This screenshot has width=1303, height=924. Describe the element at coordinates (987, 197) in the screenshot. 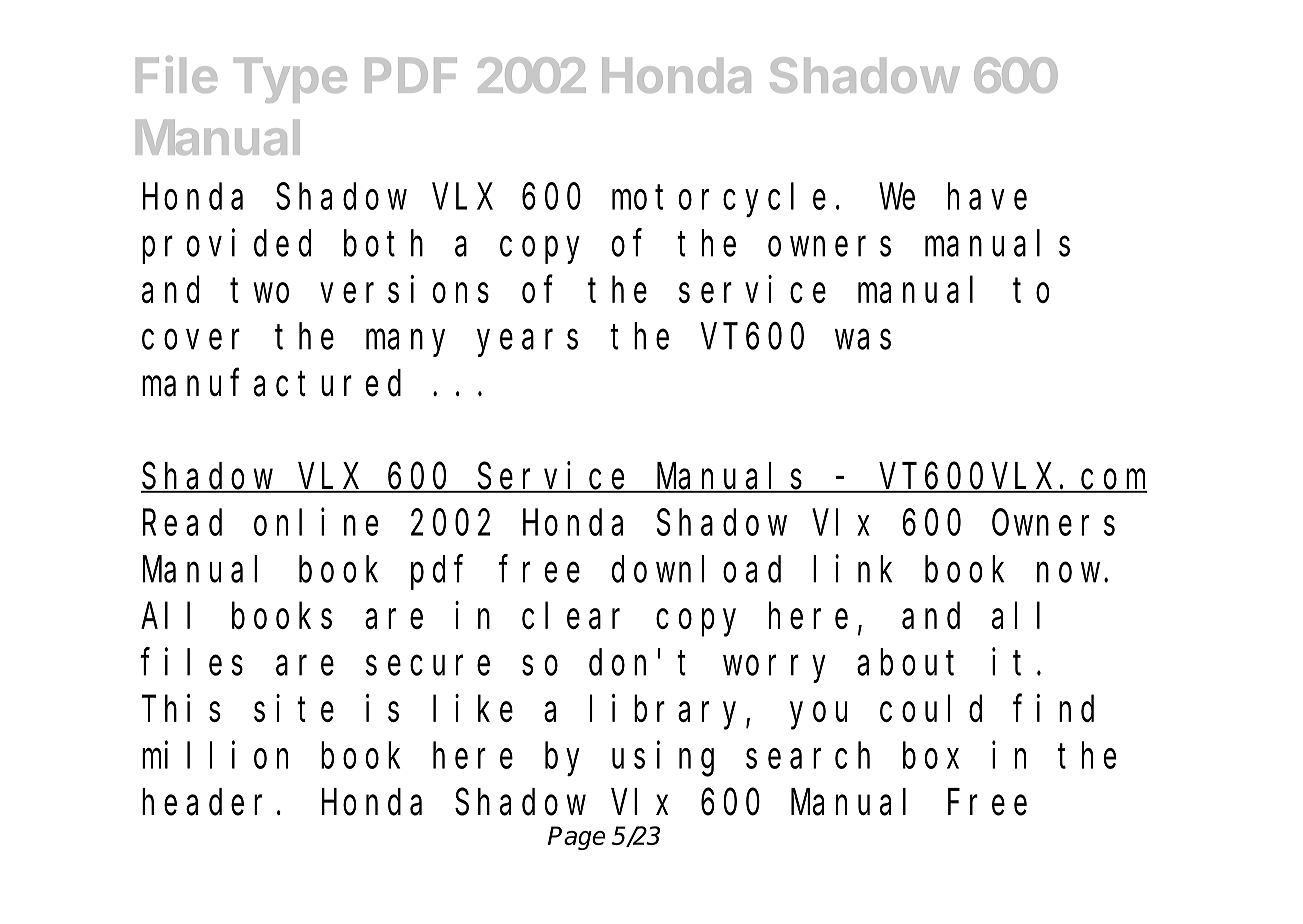

I see `have` at that location.
